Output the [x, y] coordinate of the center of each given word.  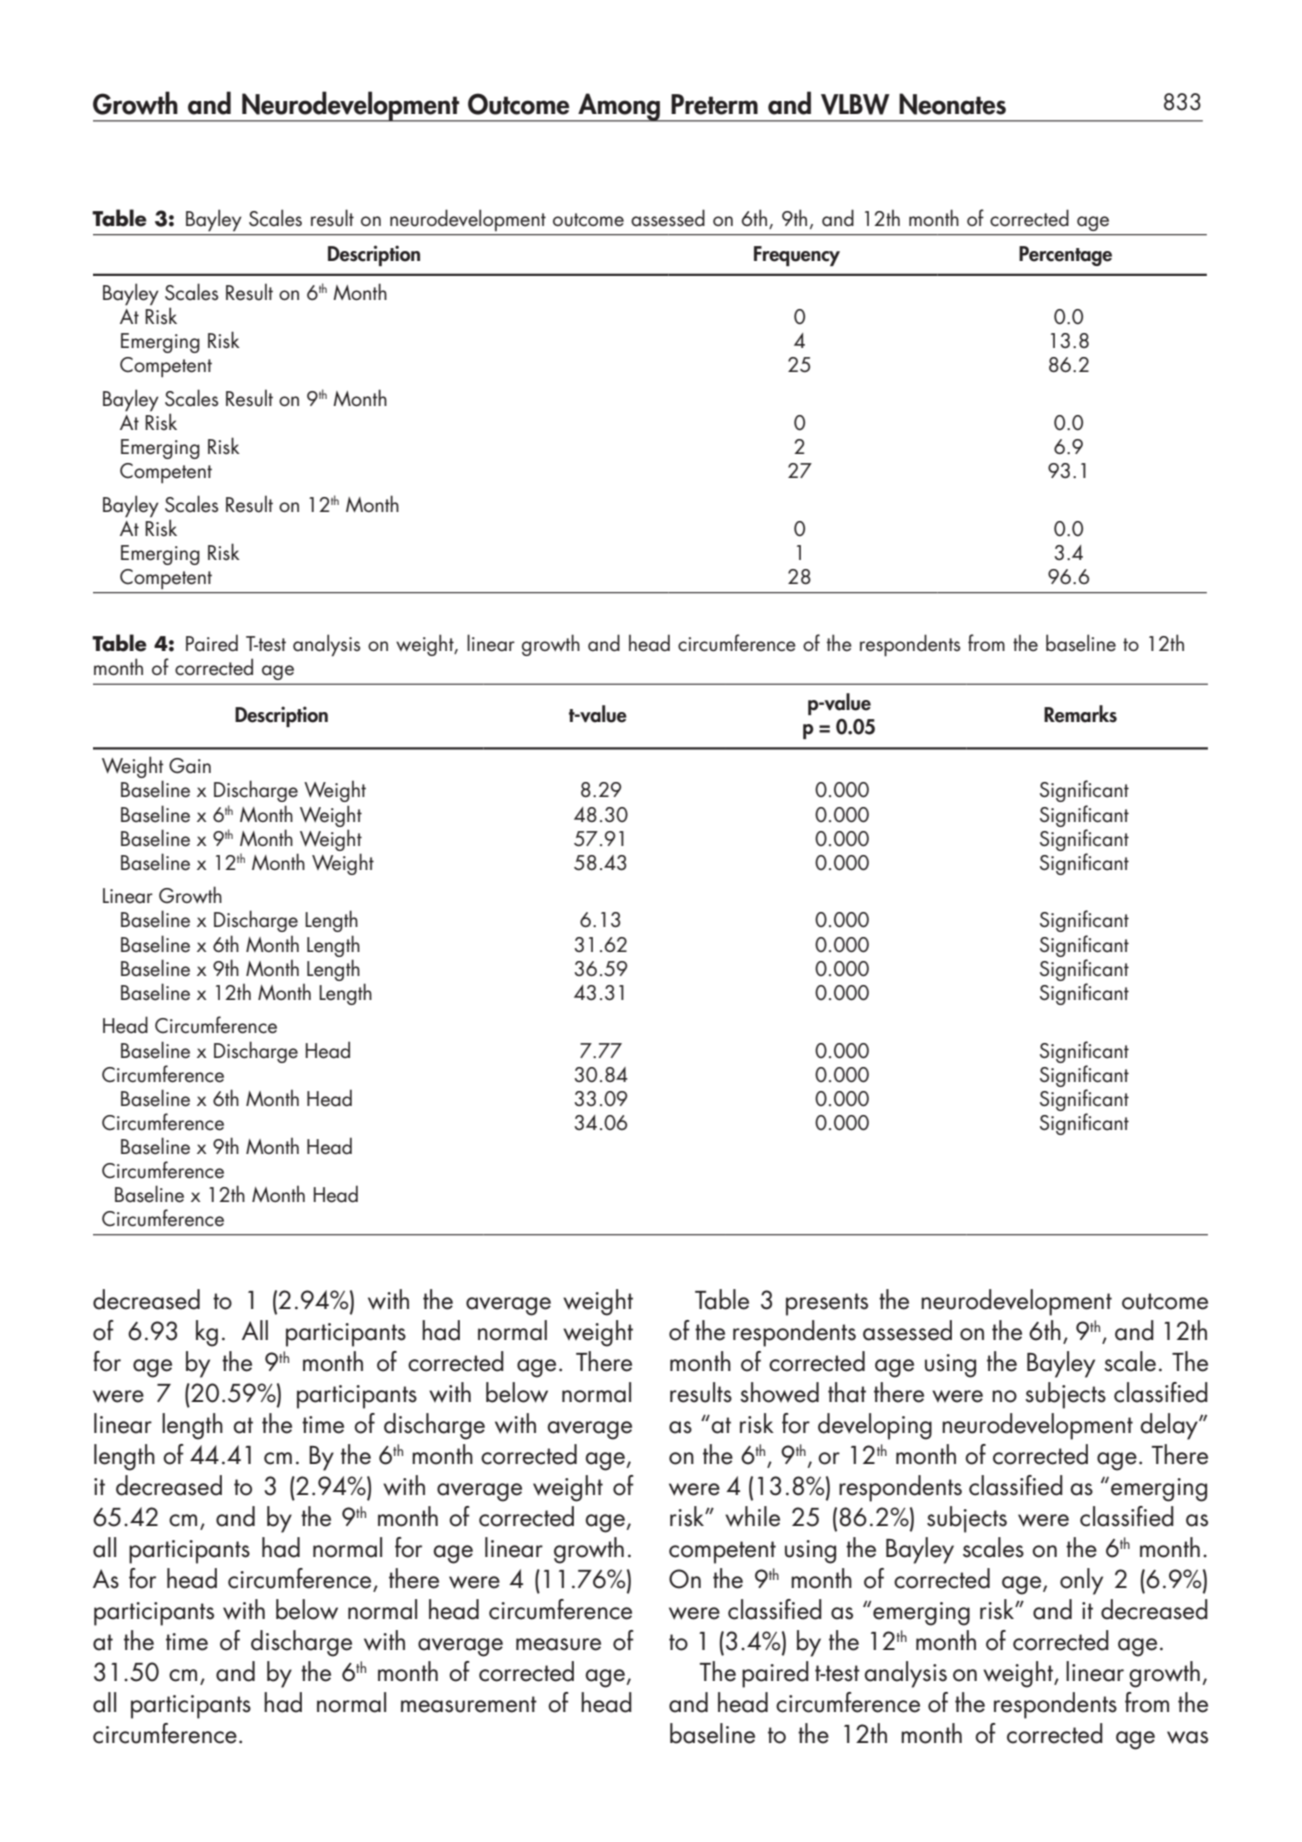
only [1081, 1581]
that [847, 1392]
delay [1170, 1426]
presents [827, 1304]
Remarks [1080, 714]
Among [619, 107]
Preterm [714, 104]
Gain [190, 766]
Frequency [797, 256]
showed [779, 1392]
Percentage [1065, 256]
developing [875, 1426]
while [752, 1516]
